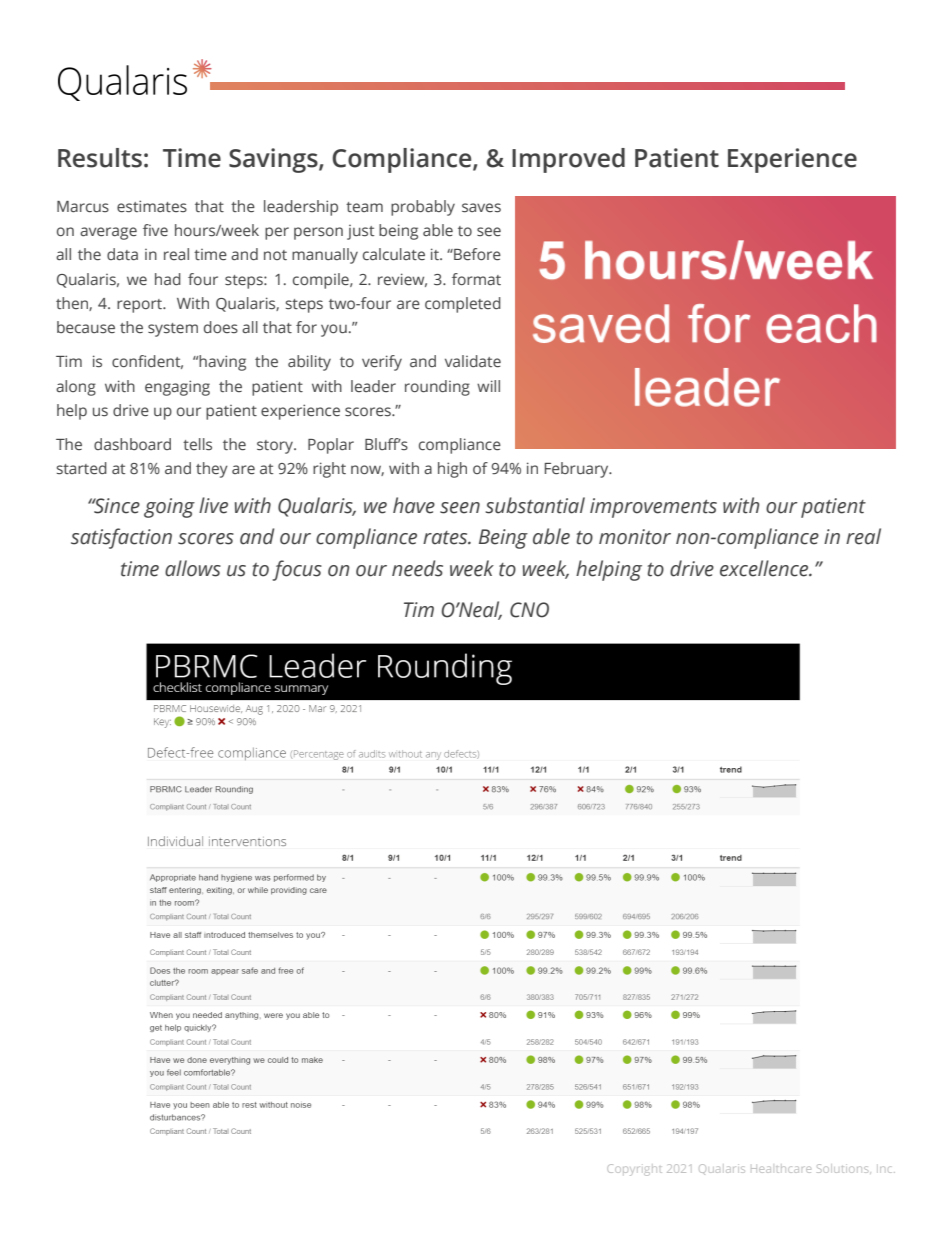 This image has width=952, height=1233. What do you see at coordinates (765, 568) in the image?
I see `excellence` at bounding box center [765, 568].
